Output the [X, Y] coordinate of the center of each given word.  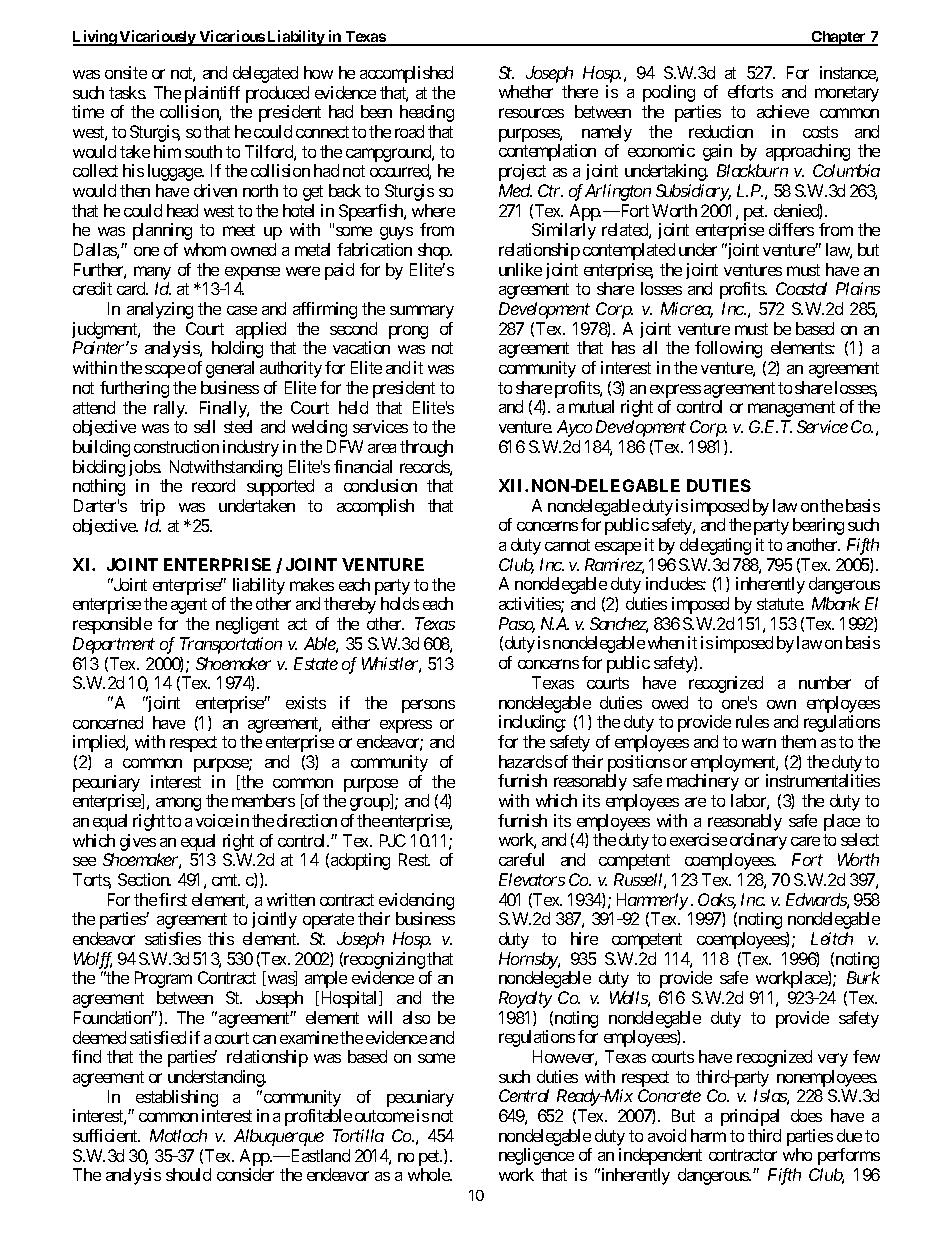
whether [526, 91]
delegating [715, 546]
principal [750, 1117]
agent [189, 606]
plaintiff [212, 94]
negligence [536, 1156]
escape [618, 548]
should [188, 1174]
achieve [783, 111]
